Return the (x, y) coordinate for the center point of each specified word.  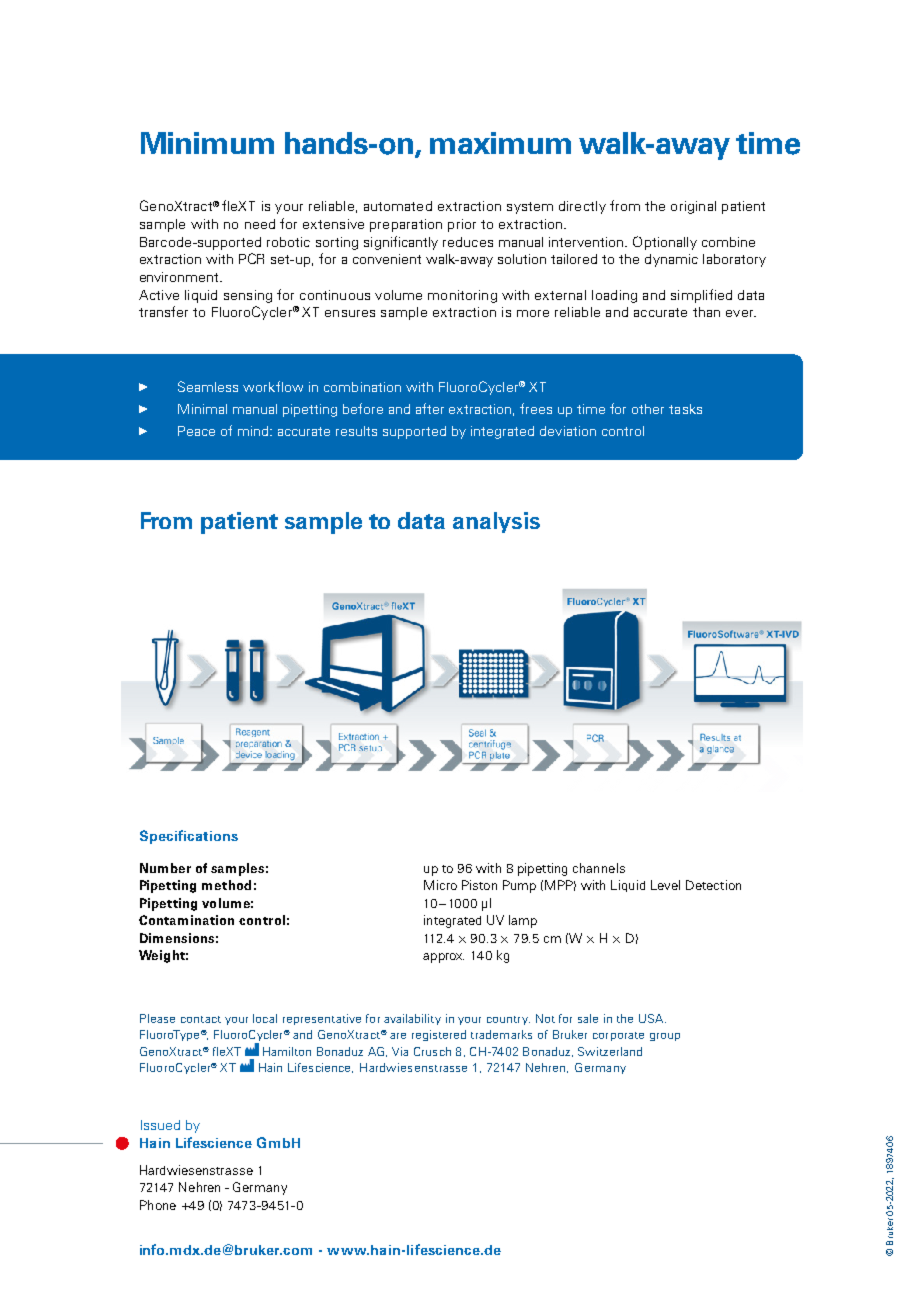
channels (599, 868)
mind (254, 431)
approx (443, 958)
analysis (496, 522)
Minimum (207, 143)
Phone (158, 1205)
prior (462, 225)
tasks (685, 409)
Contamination (186, 920)
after (430, 408)
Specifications (189, 837)
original (693, 207)
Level (665, 885)
